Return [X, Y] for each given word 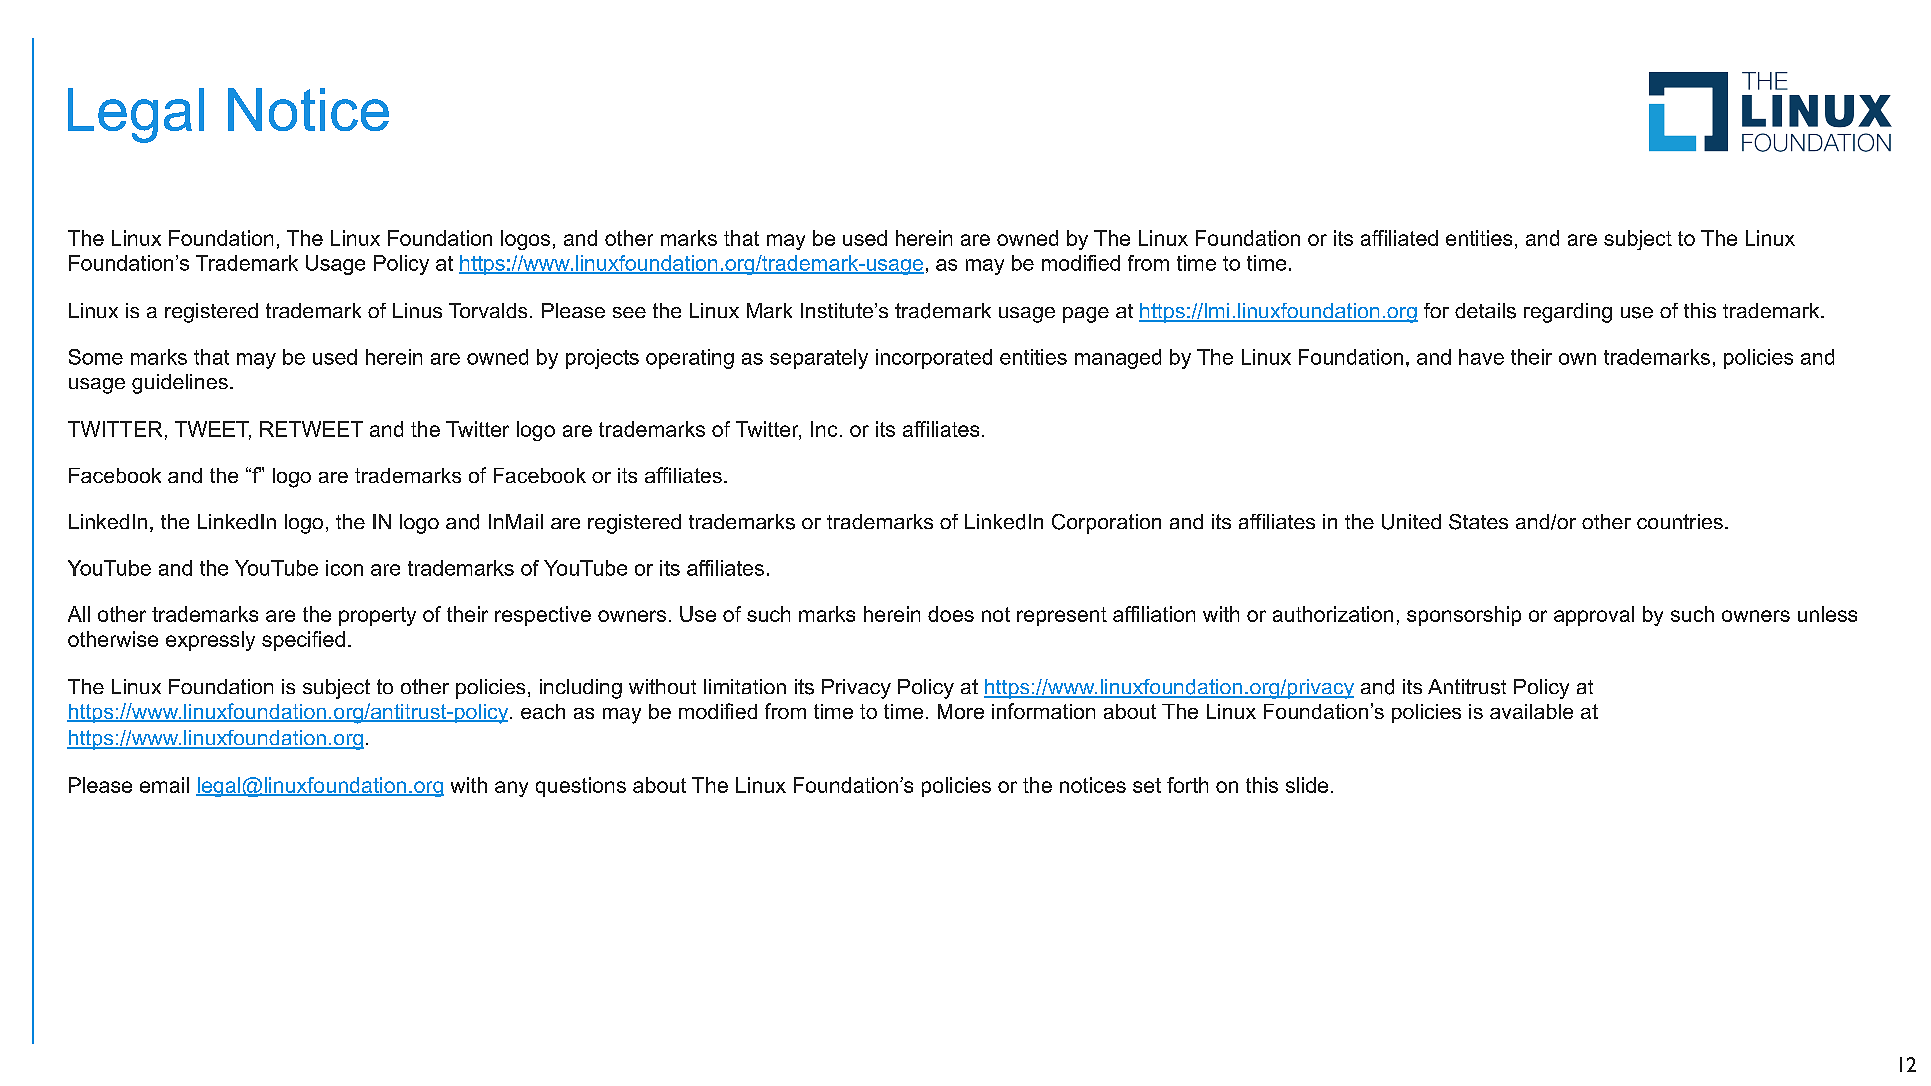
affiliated [1399, 238]
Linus [417, 310]
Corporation [1106, 524]
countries [1680, 521]
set [1147, 785]
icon [344, 568]
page [1086, 315]
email [164, 785]
